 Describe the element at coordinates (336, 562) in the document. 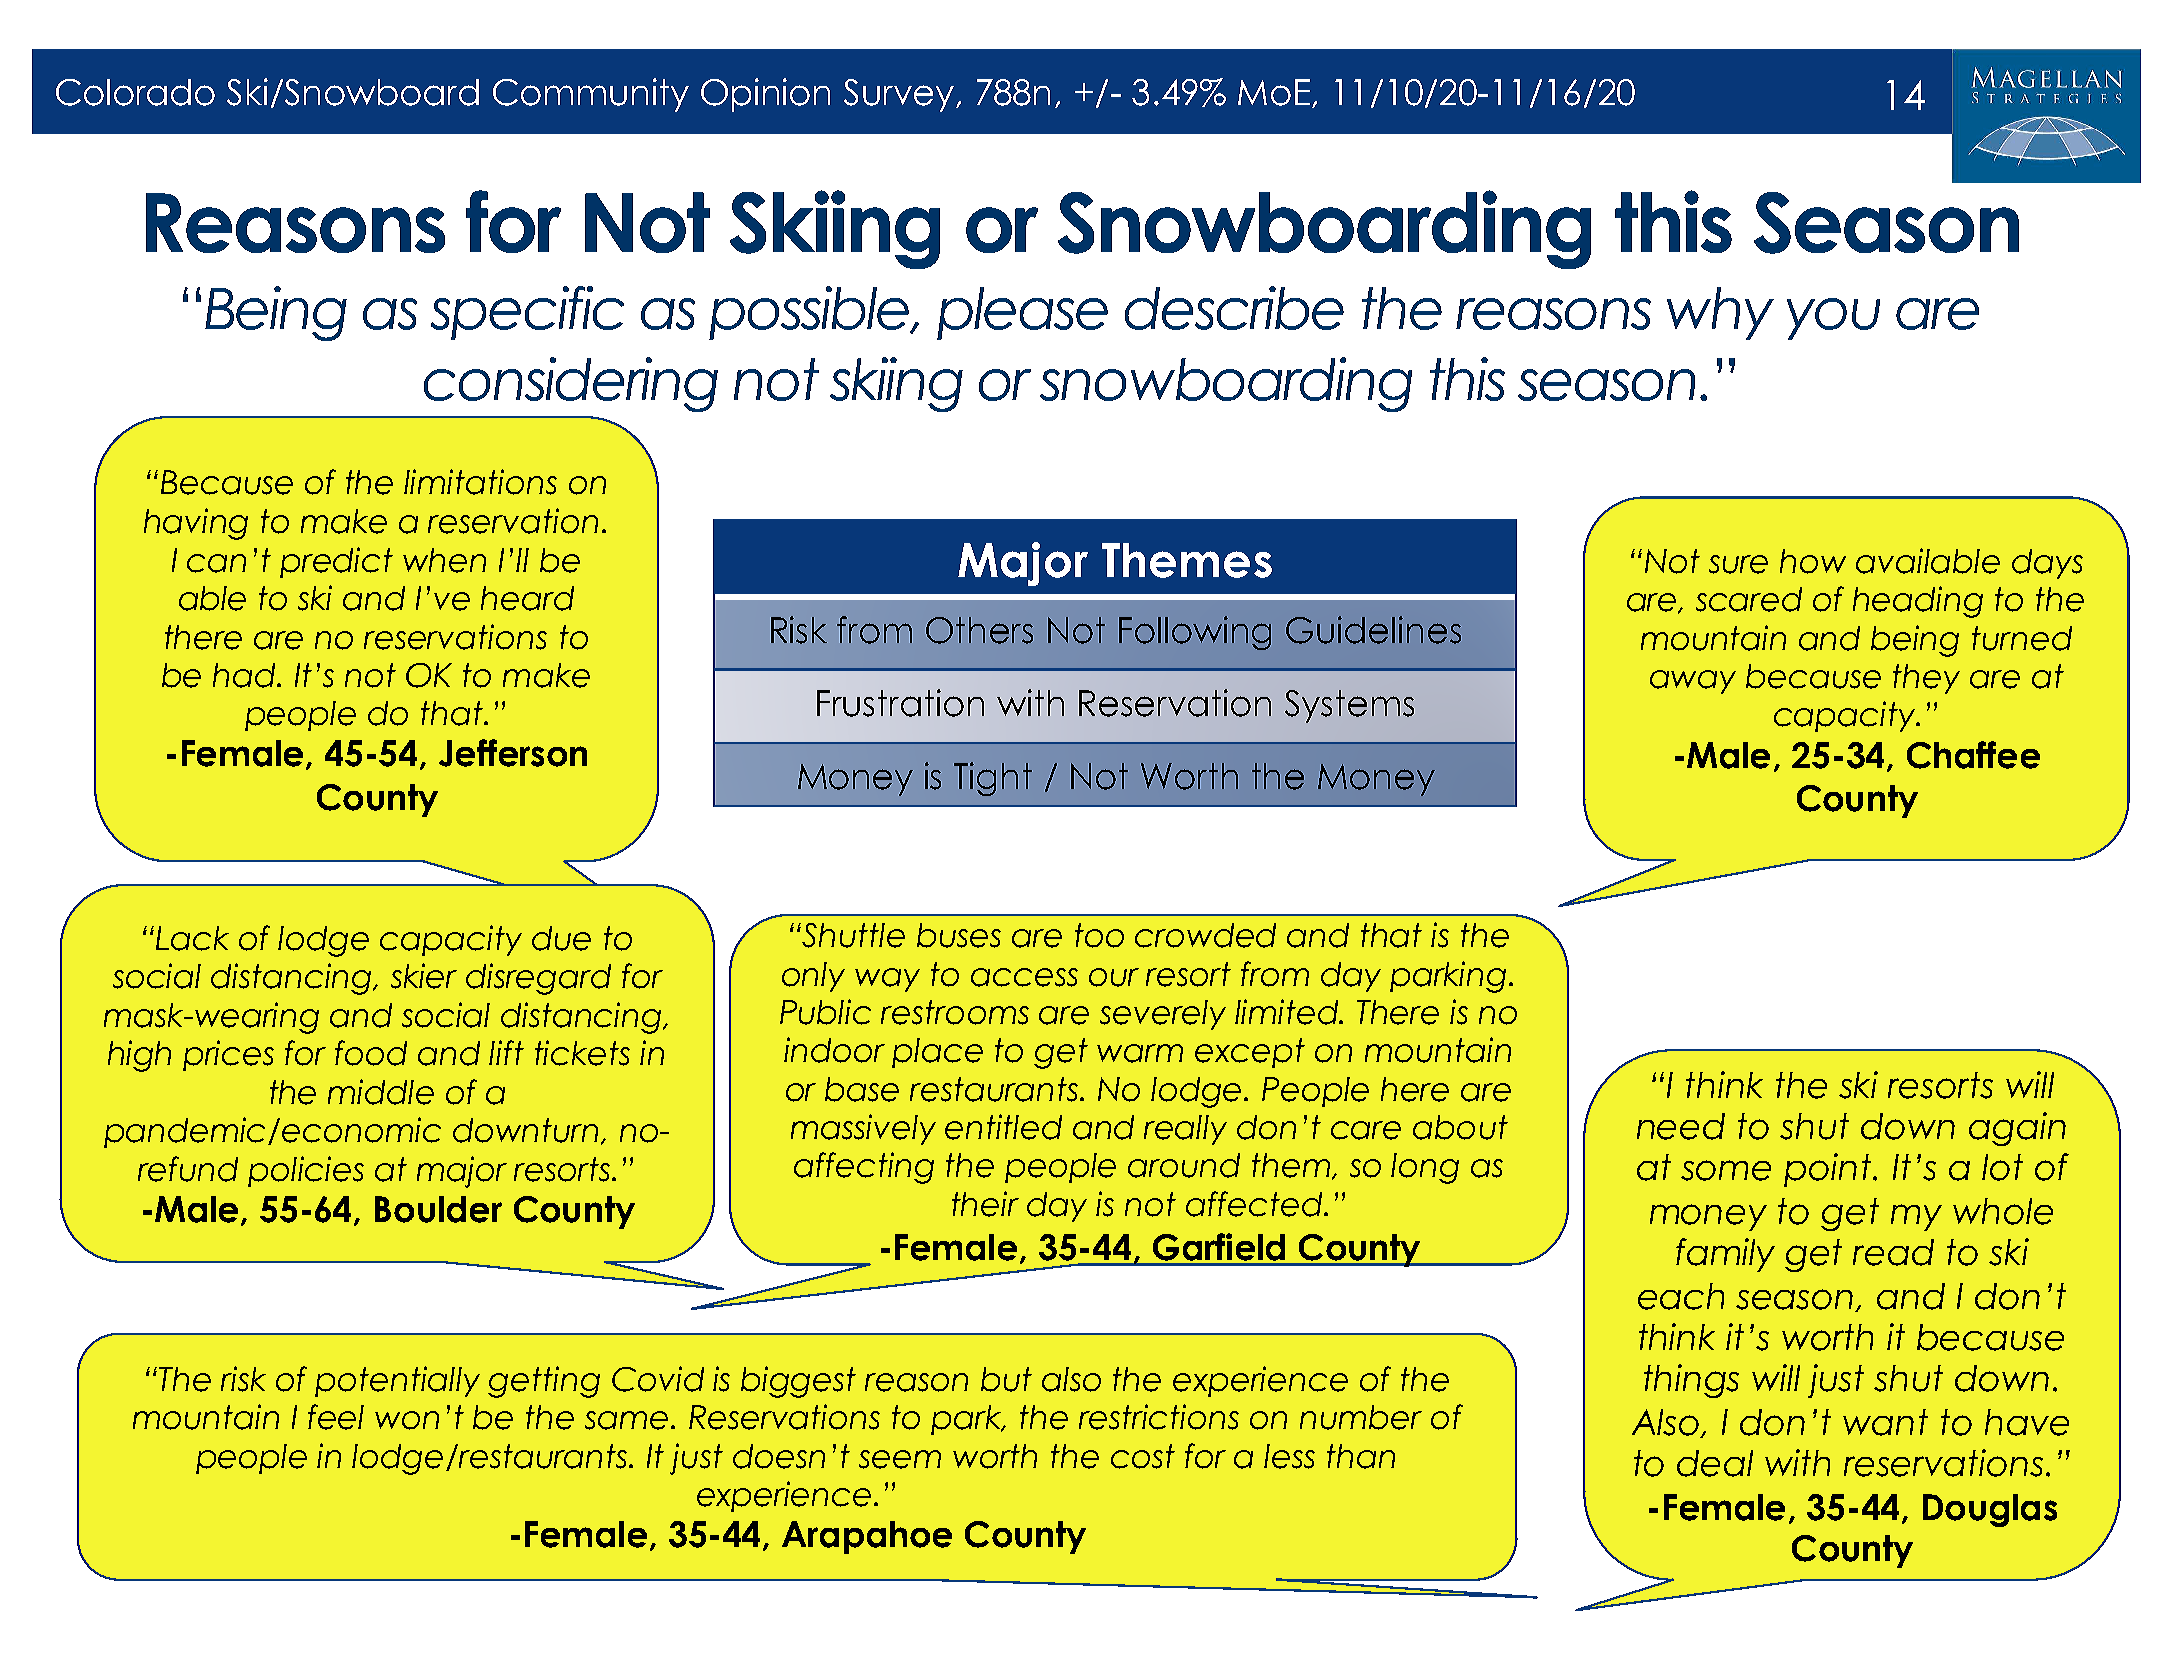

I see `predict` at that location.
